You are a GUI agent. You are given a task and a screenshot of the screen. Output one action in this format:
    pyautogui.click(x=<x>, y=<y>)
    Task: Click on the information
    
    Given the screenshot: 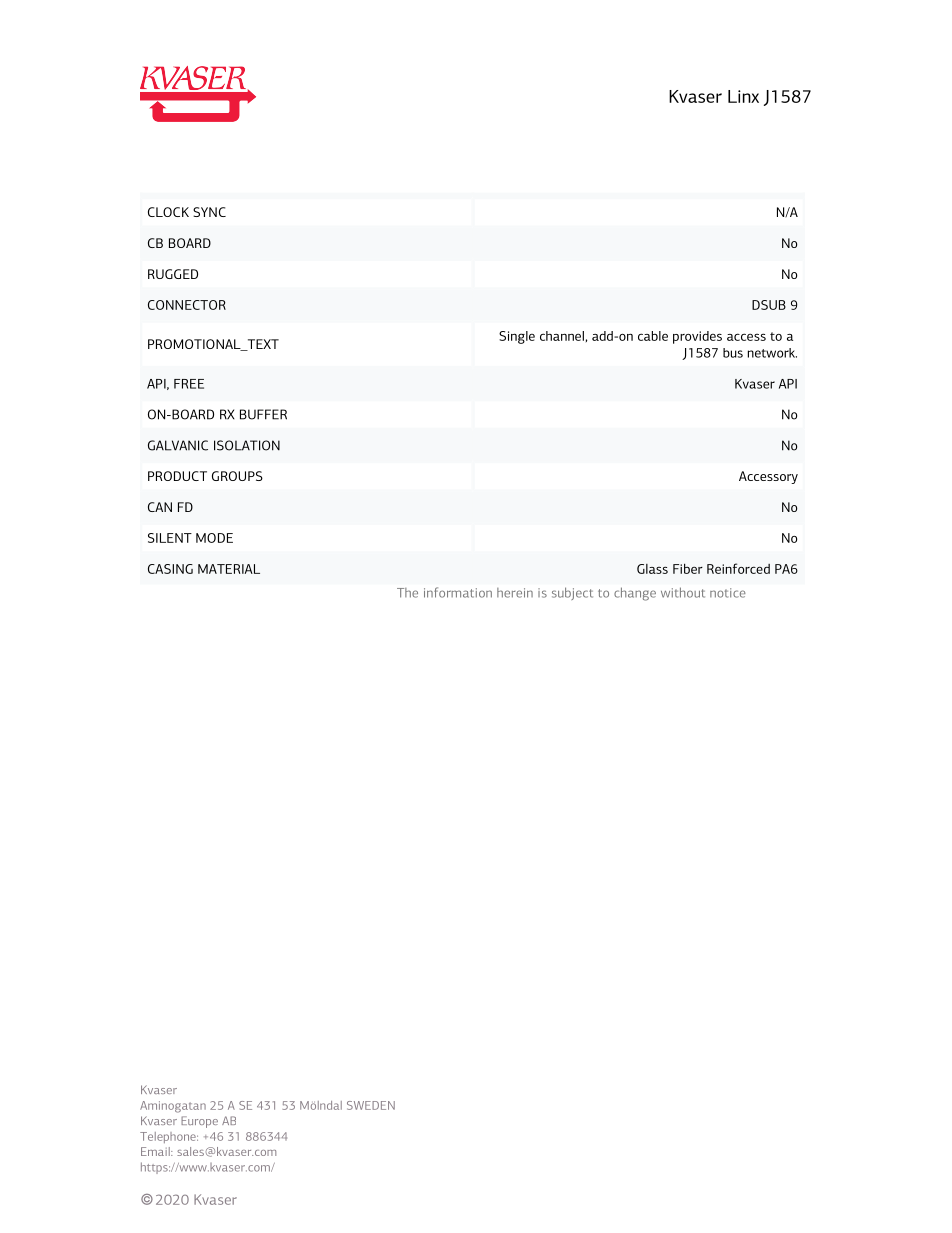 What is the action you would take?
    pyautogui.click(x=458, y=592)
